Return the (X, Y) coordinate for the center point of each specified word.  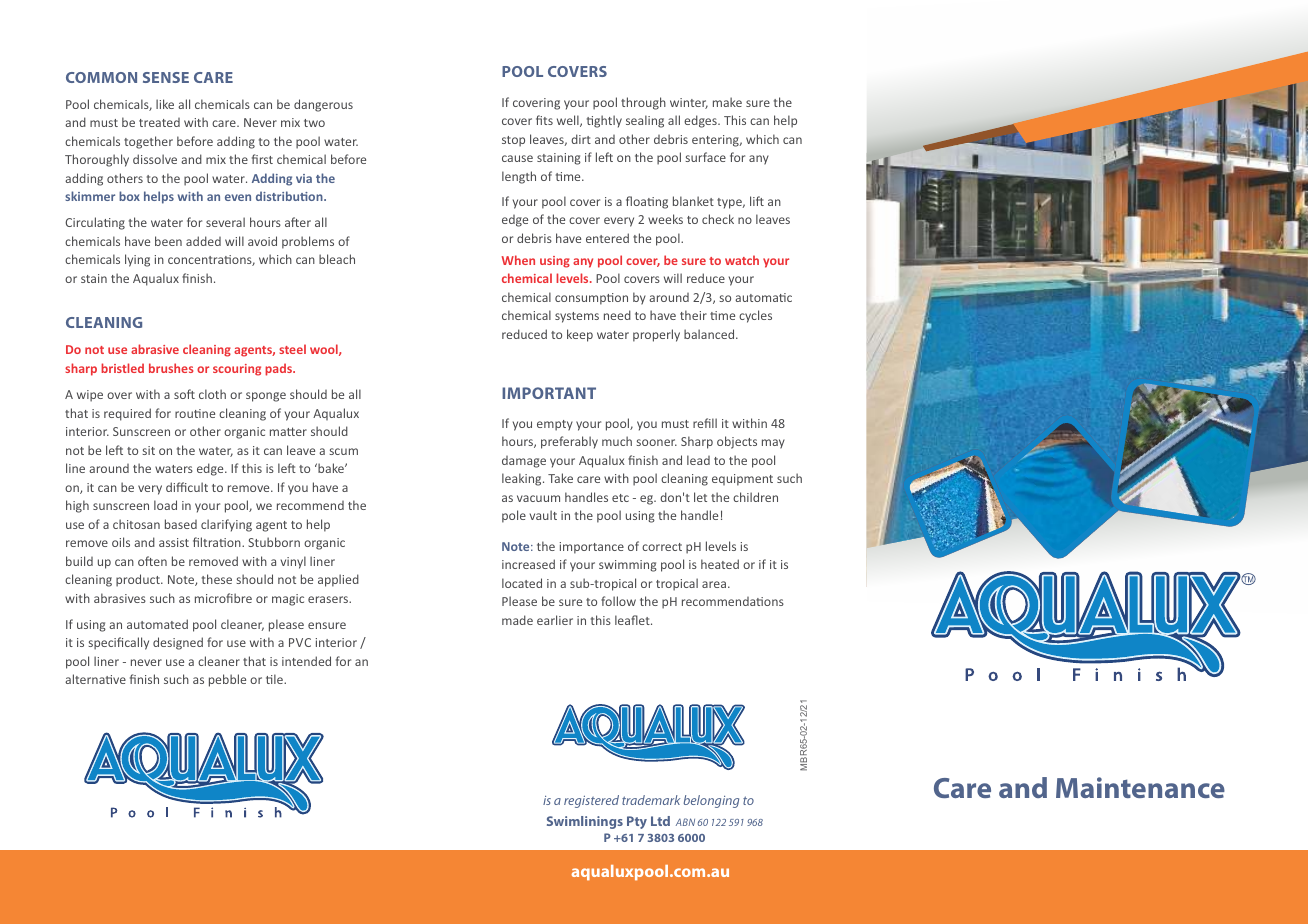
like (165, 104)
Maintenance (1140, 787)
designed (178, 643)
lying (137, 260)
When (518, 260)
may (773, 444)
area (714, 584)
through (643, 103)
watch (742, 260)
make (727, 102)
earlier (555, 620)
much (617, 441)
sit (148, 450)
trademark (651, 800)
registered (591, 801)
